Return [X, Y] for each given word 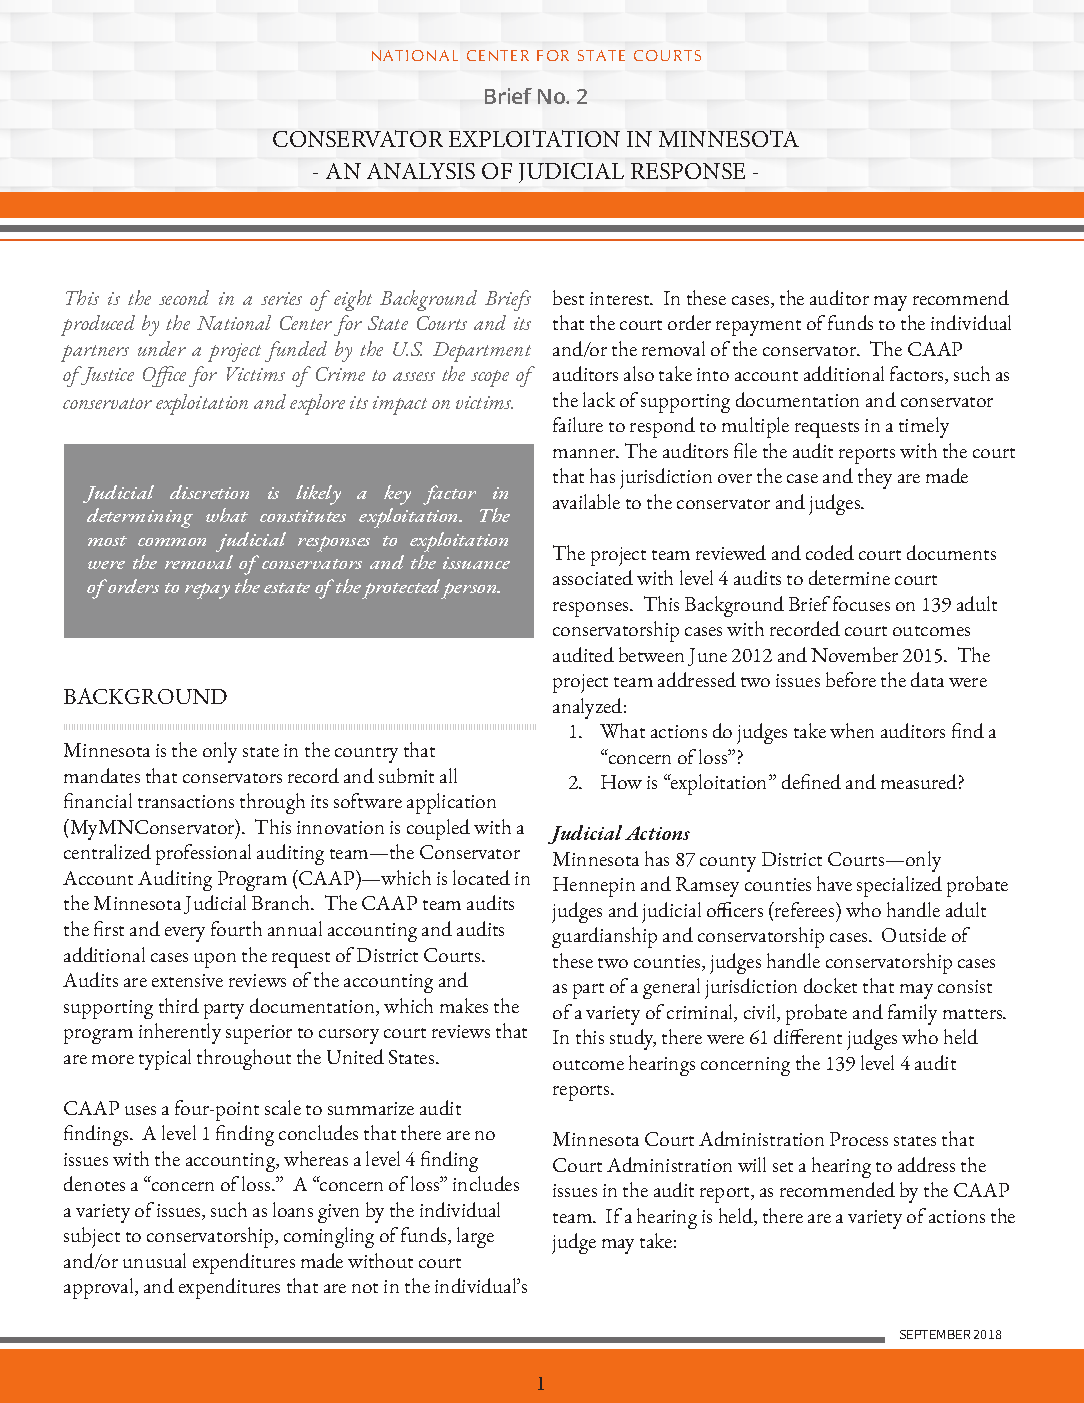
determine [849, 577]
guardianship [604, 937]
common [172, 542]
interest [621, 298]
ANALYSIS [421, 171]
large [475, 1237]
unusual [154, 1260]
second [184, 297]
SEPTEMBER [935, 1334]
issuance [476, 563]
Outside [914, 934]
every [185, 934]
